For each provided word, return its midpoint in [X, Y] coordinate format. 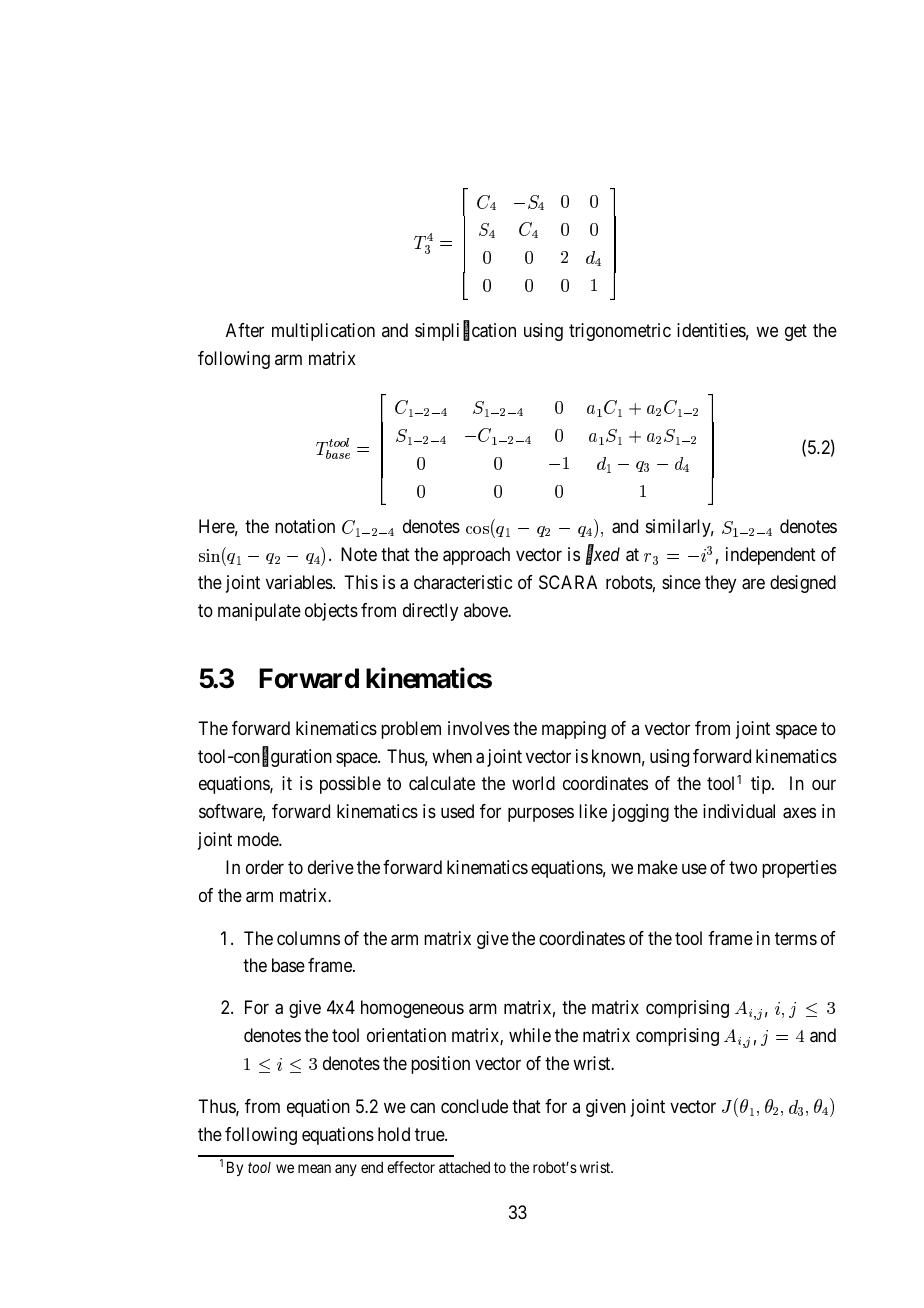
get [796, 332]
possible [350, 785]
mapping [574, 730]
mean [314, 1168]
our [824, 785]
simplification [465, 331]
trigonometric [620, 332]
